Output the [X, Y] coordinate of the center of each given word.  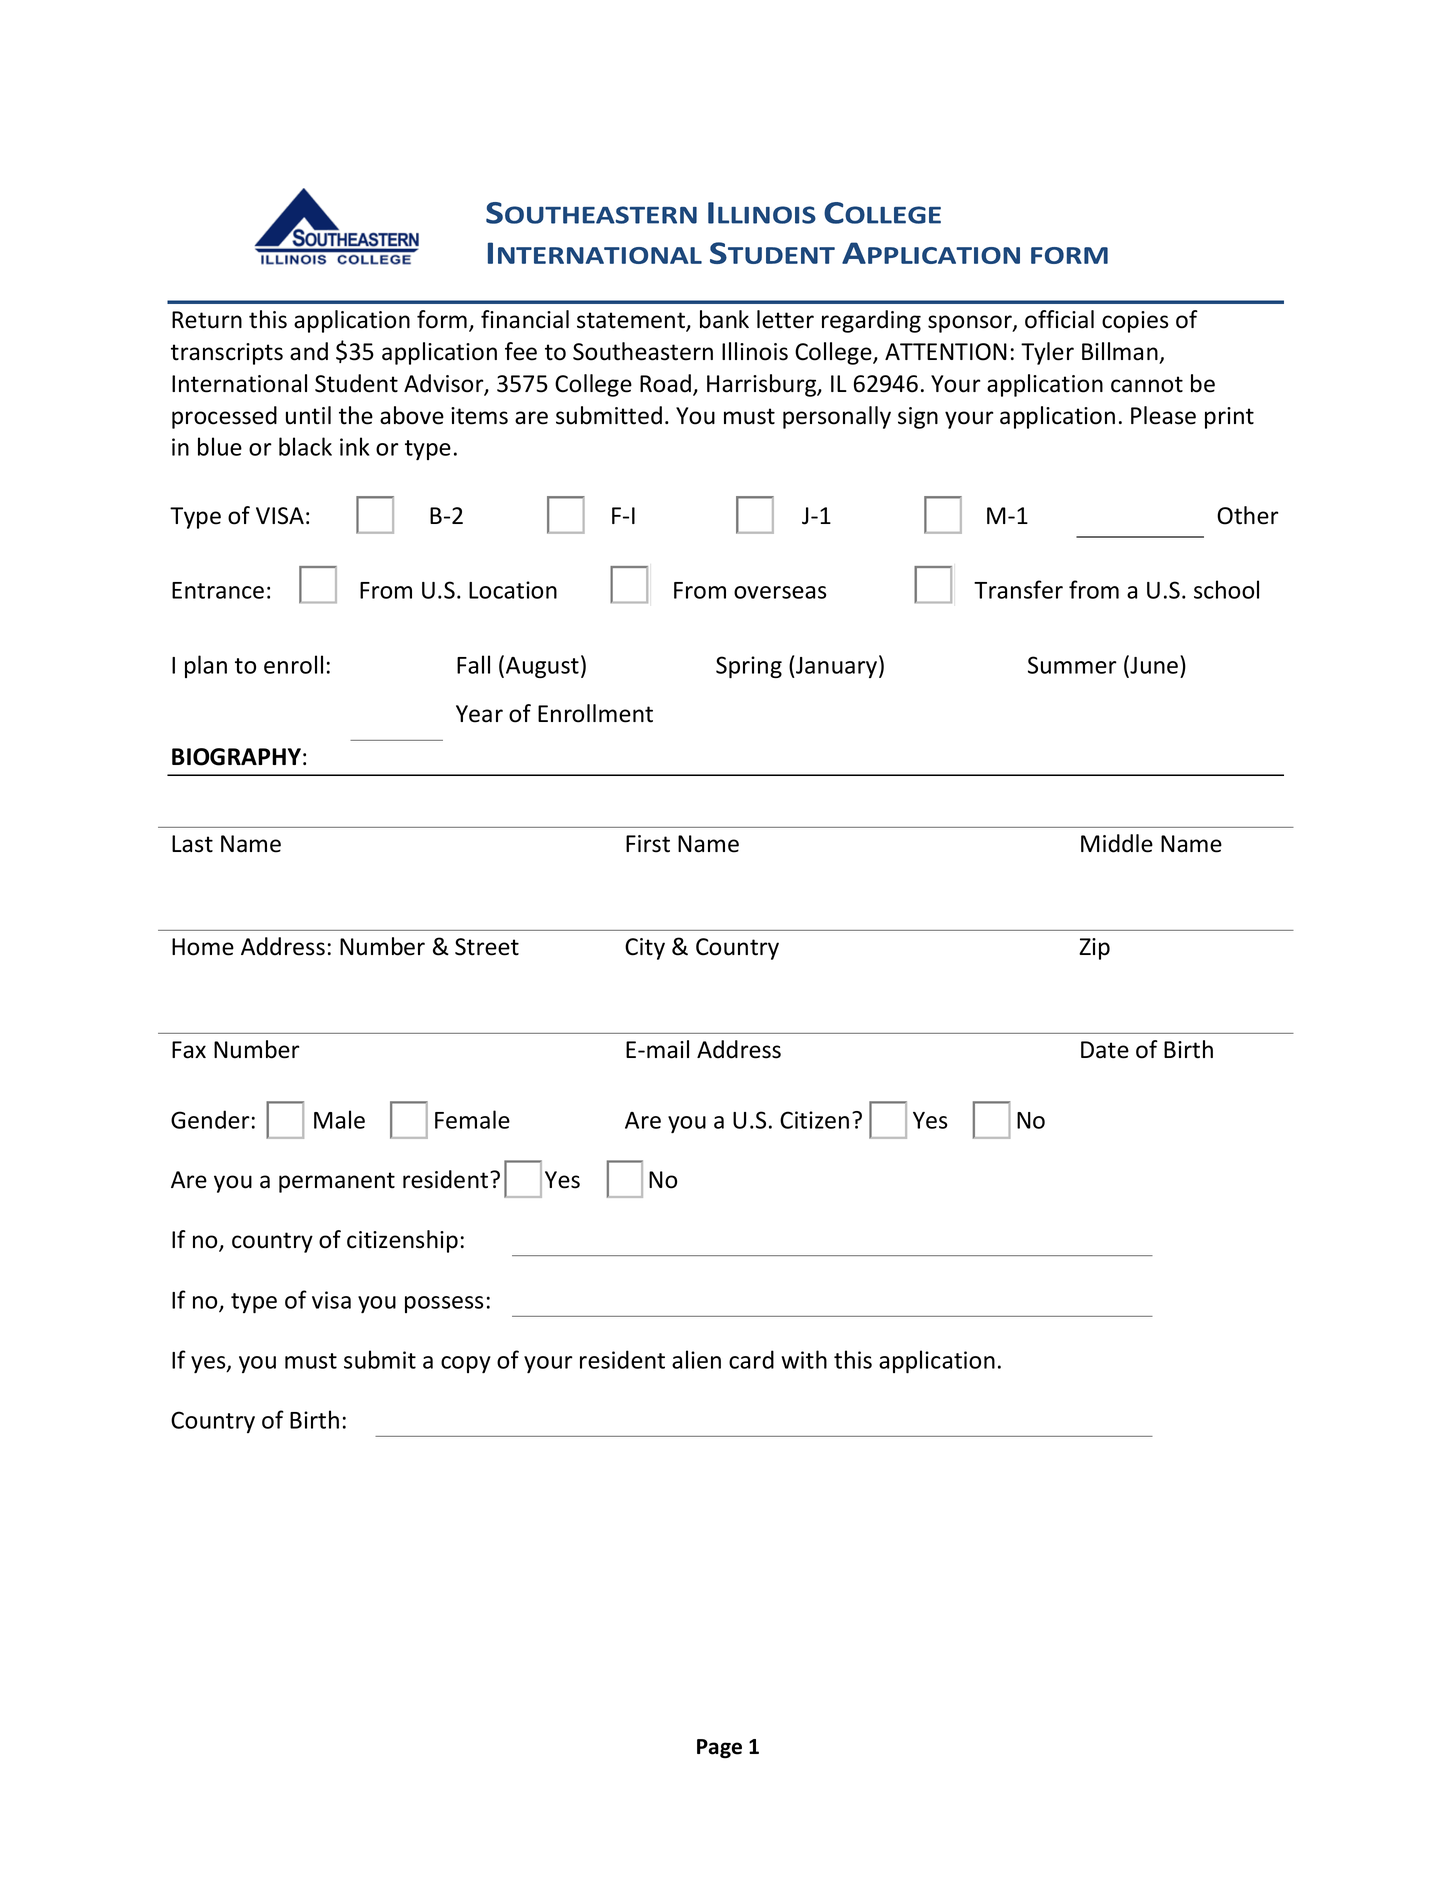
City [645, 949]
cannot [1147, 384]
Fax [189, 1050]
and [309, 351]
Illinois [755, 351]
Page [719, 1749]
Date [1105, 1050]
